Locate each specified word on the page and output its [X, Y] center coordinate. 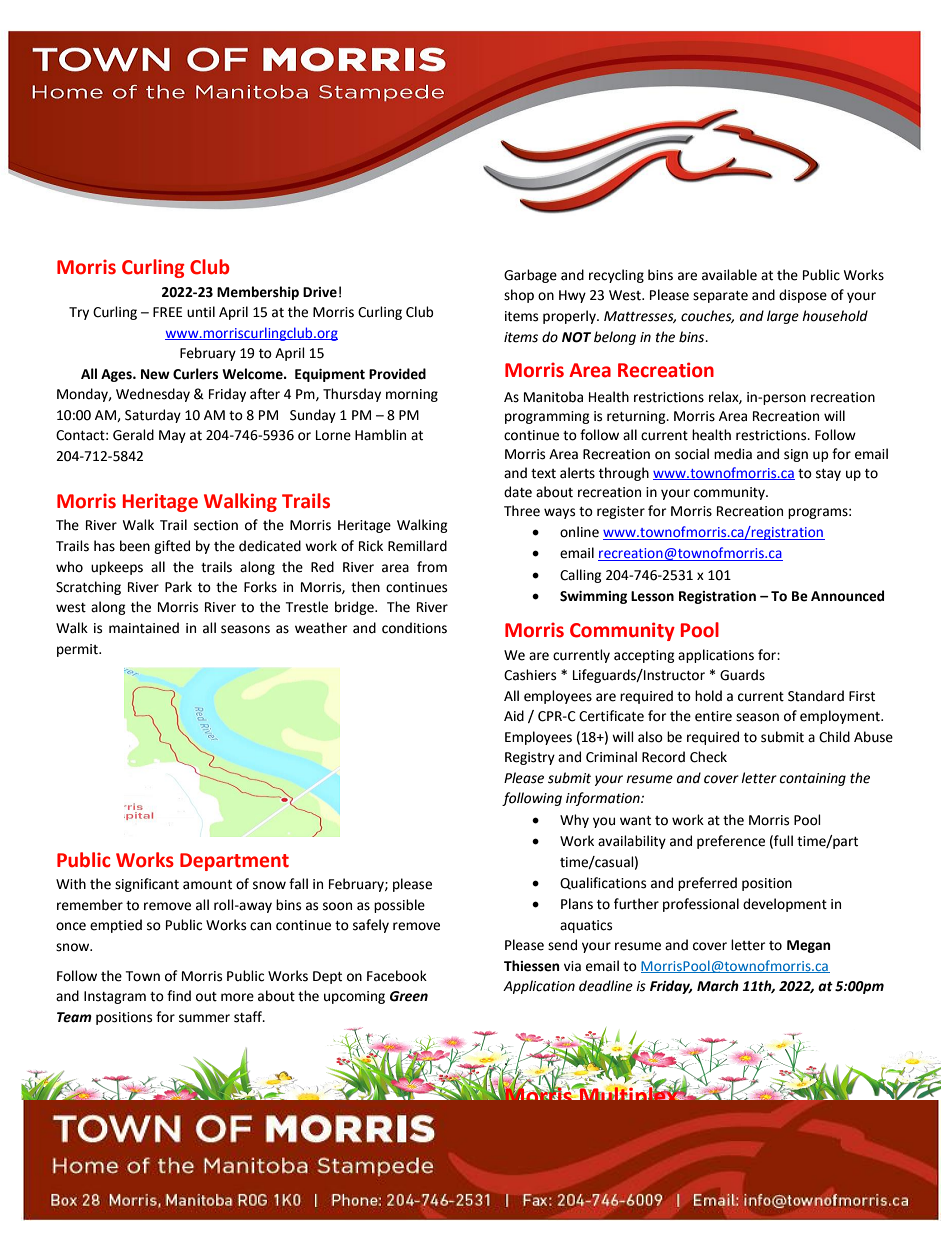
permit [78, 650]
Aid [514, 716]
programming [547, 417]
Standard [816, 696]
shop [519, 296]
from [432, 567]
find [179, 996]
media [733, 454]
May [172, 436]
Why [574, 821]
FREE [167, 312]
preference [731, 842]
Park [178, 587]
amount [207, 885]
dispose [803, 296]
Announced [847, 596]
